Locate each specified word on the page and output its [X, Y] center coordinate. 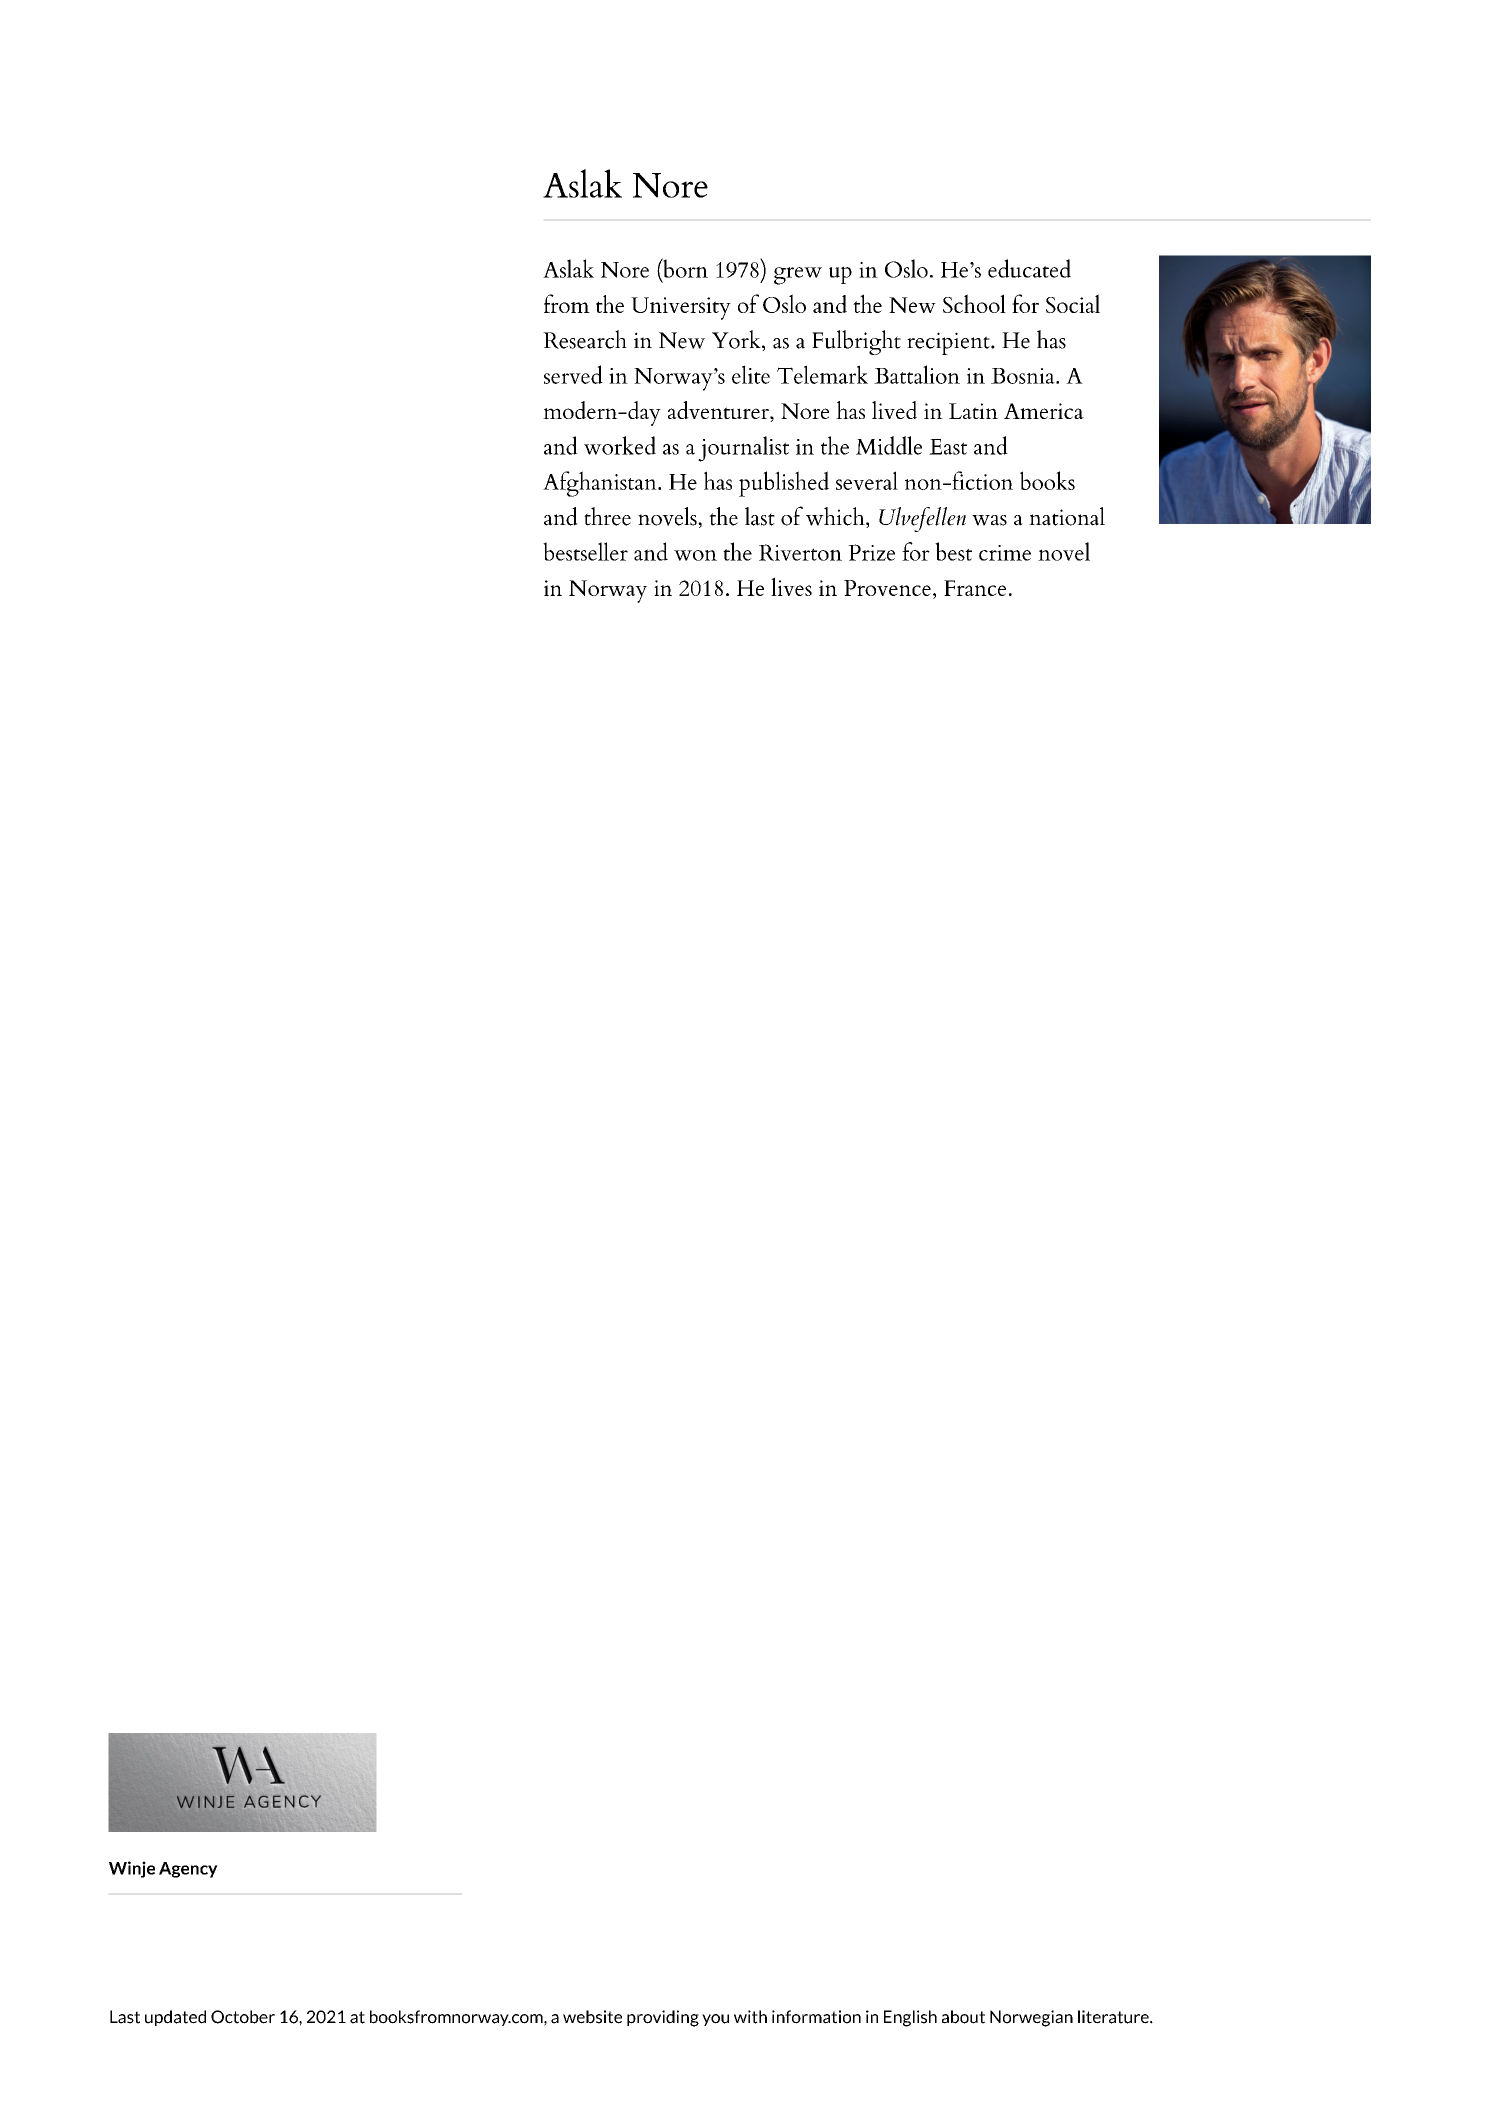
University [681, 308]
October [243, 2017]
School [974, 303]
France [975, 588]
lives [791, 586]
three [607, 516]
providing [663, 2018]
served [573, 374]
